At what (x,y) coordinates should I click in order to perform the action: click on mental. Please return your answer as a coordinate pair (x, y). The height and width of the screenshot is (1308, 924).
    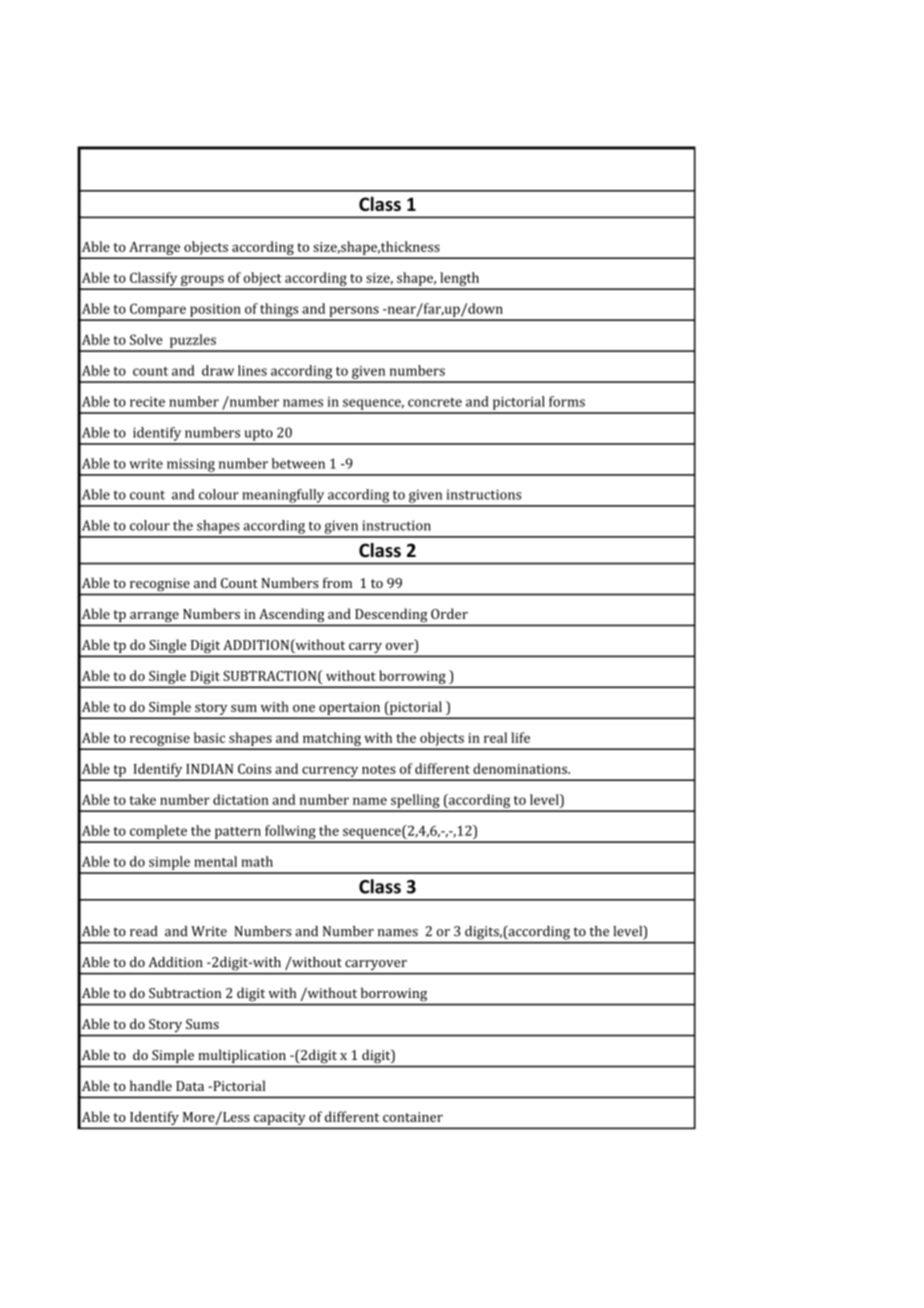
    Looking at the image, I should click on (215, 861).
